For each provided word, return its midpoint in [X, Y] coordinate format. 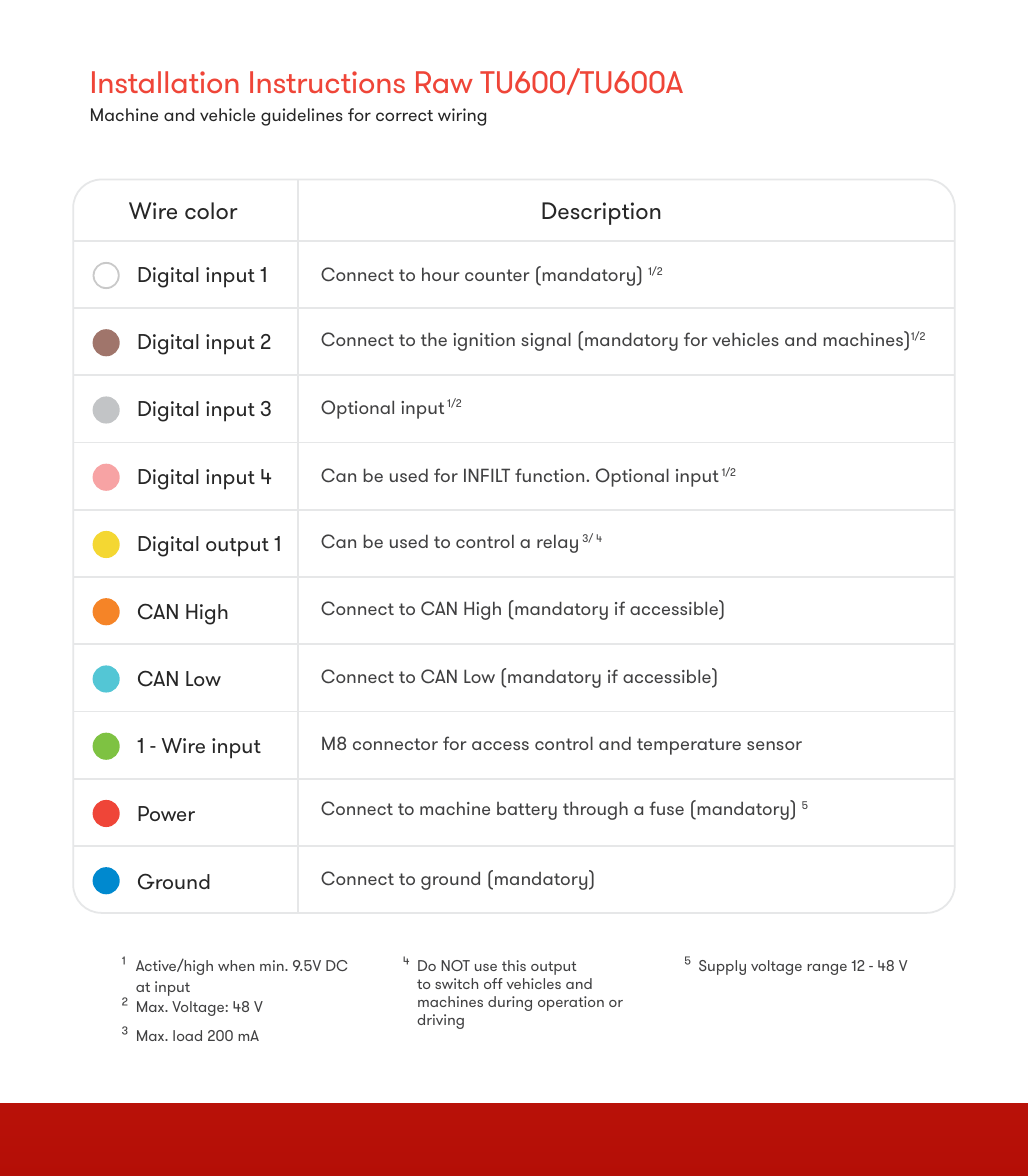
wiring [462, 117]
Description [601, 213]
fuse [666, 808]
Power [166, 813]
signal [546, 341]
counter [497, 275]
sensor [774, 745]
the [434, 339]
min [273, 965]
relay [557, 543]
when [236, 965]
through [595, 810]
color [211, 210]
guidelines [302, 117]
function [551, 475]
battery [527, 811]
